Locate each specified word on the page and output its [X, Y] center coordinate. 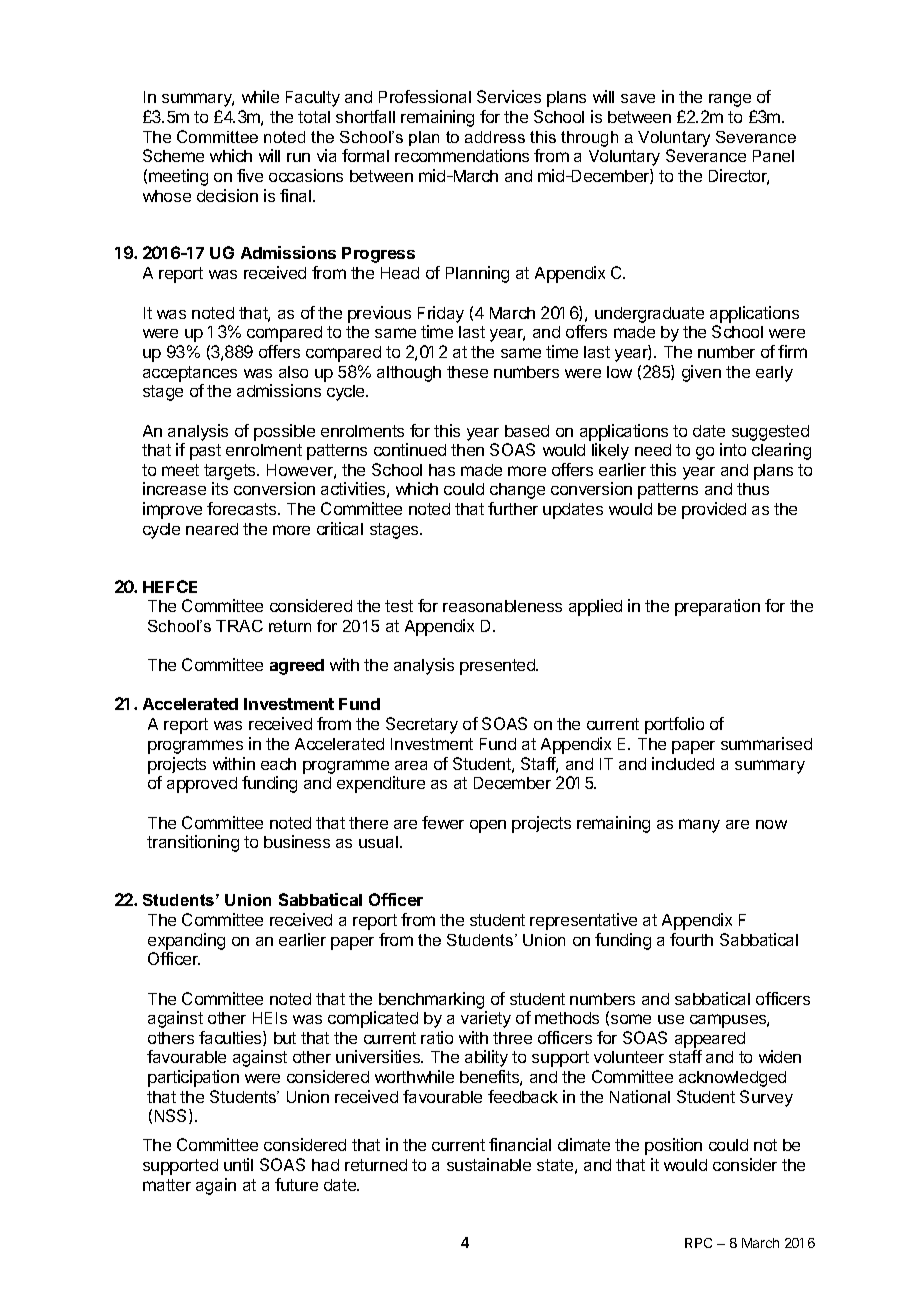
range [730, 100]
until [238, 1164]
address [495, 137]
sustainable [489, 1164]
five [250, 175]
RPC [698, 1243]
